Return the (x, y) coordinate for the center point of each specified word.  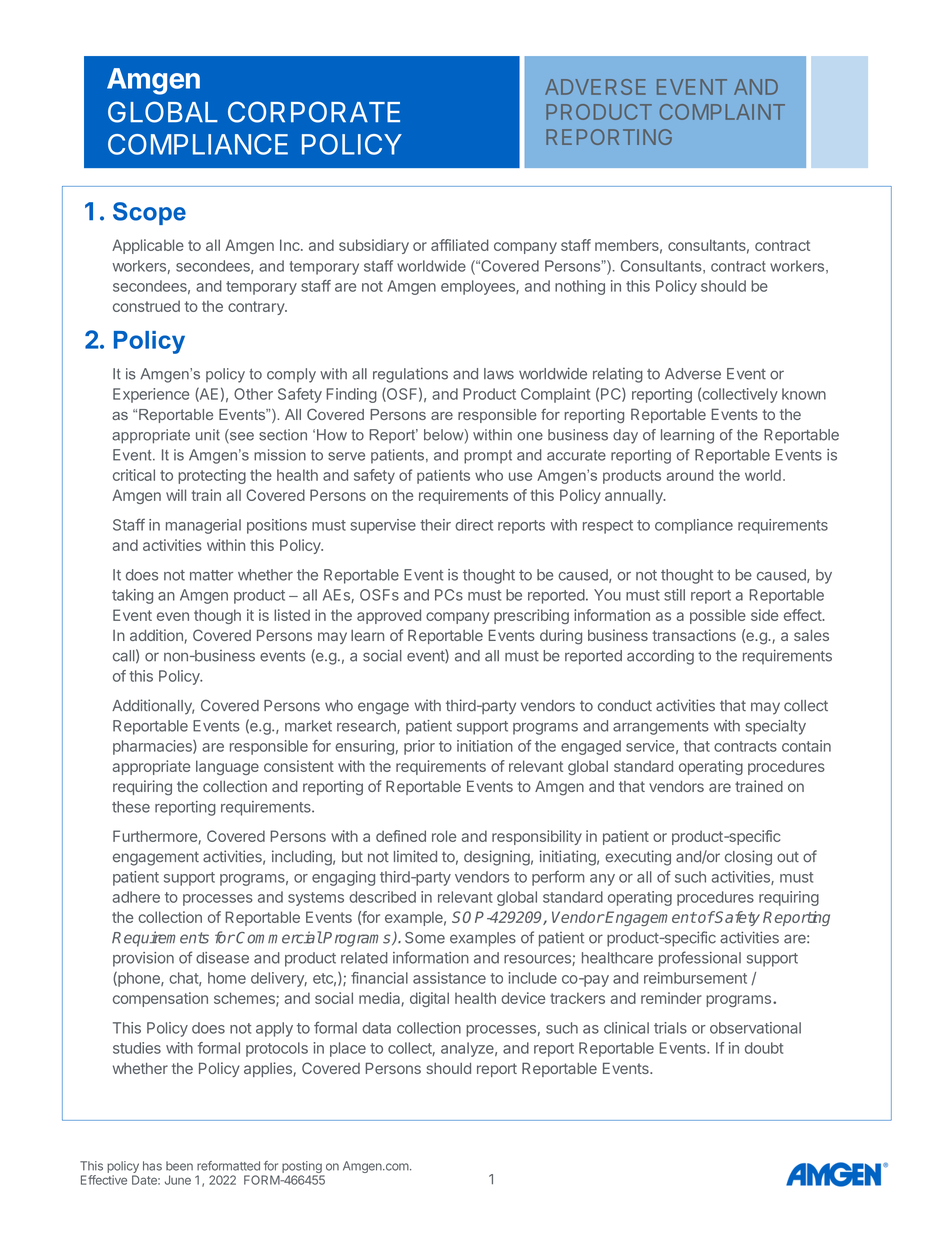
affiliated (460, 245)
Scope (149, 213)
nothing (580, 287)
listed (292, 615)
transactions (694, 635)
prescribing (531, 616)
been (179, 1166)
